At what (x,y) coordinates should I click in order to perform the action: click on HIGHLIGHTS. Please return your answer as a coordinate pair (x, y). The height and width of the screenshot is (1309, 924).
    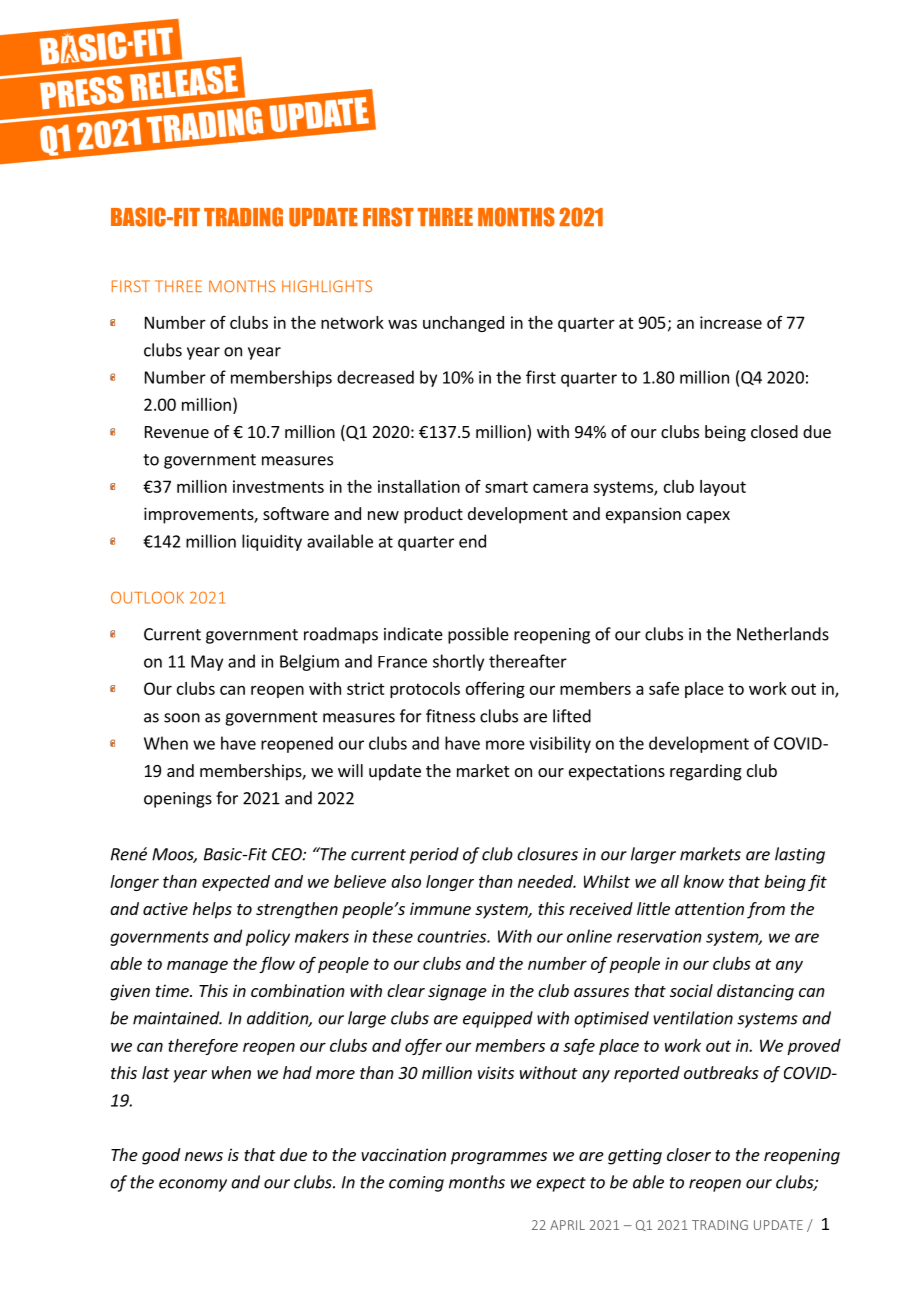
    Looking at the image, I should click on (327, 286).
